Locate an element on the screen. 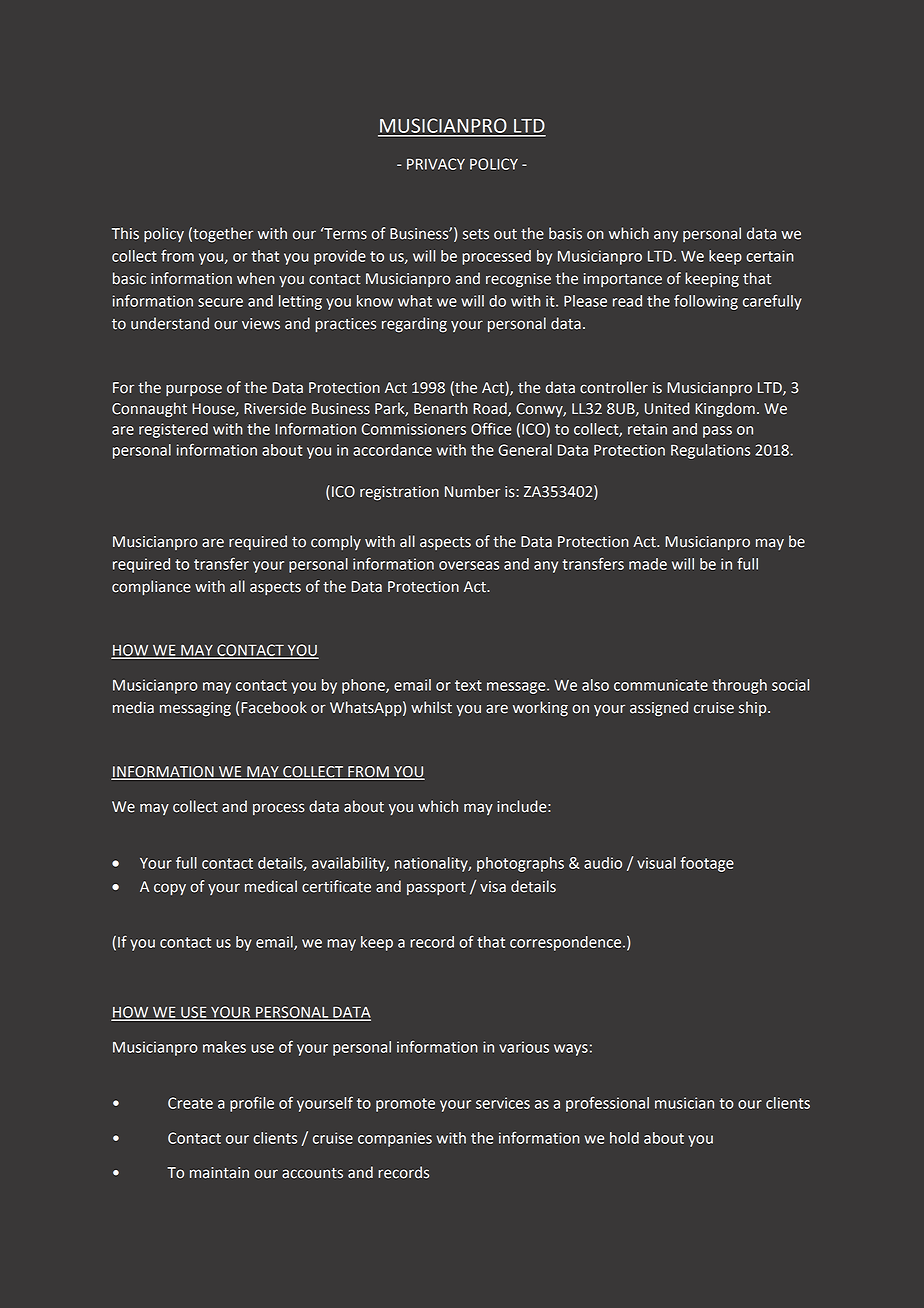  maintain is located at coordinates (219, 1173).
